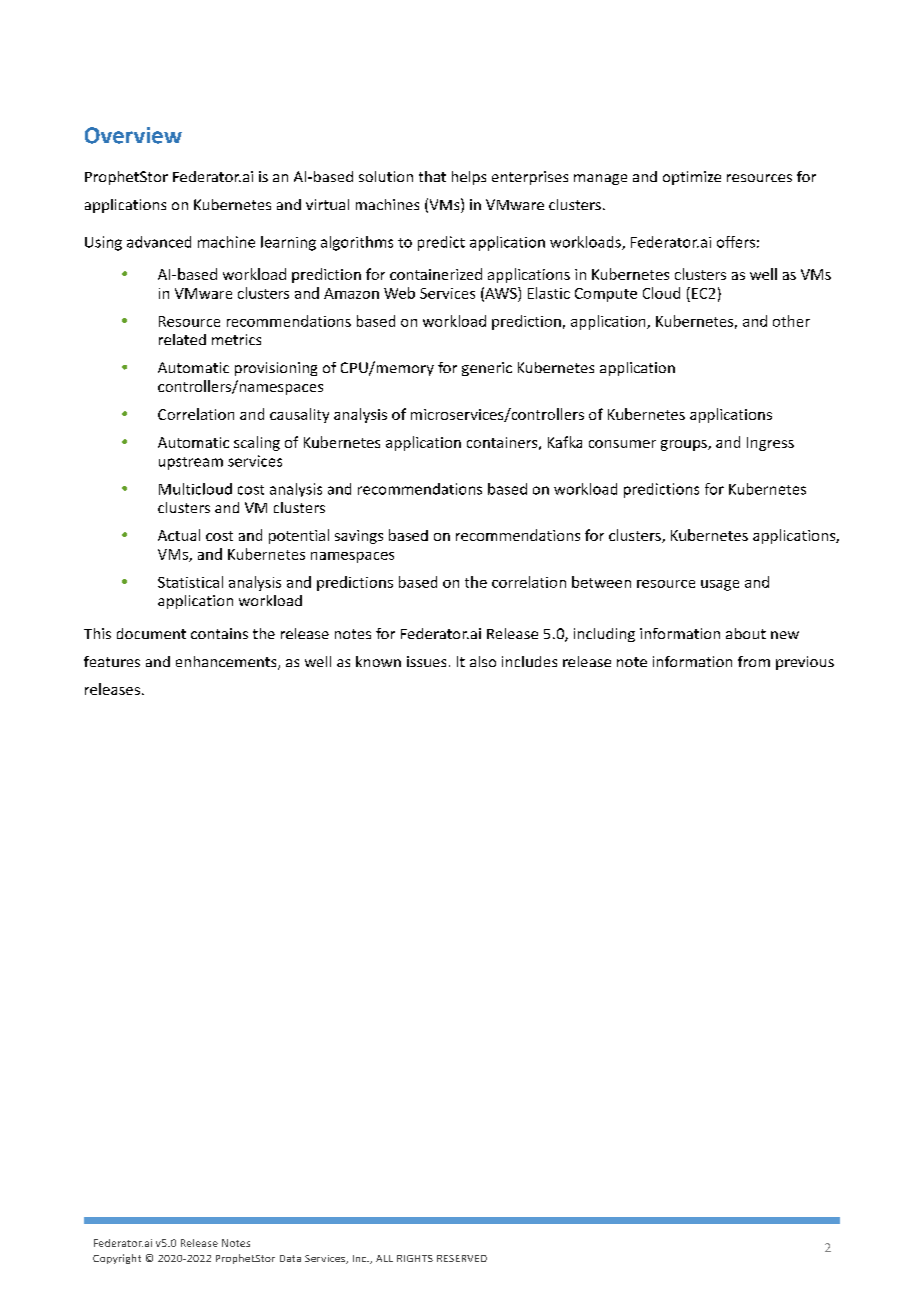  I want to click on RESERVED, so click(462, 1258).
